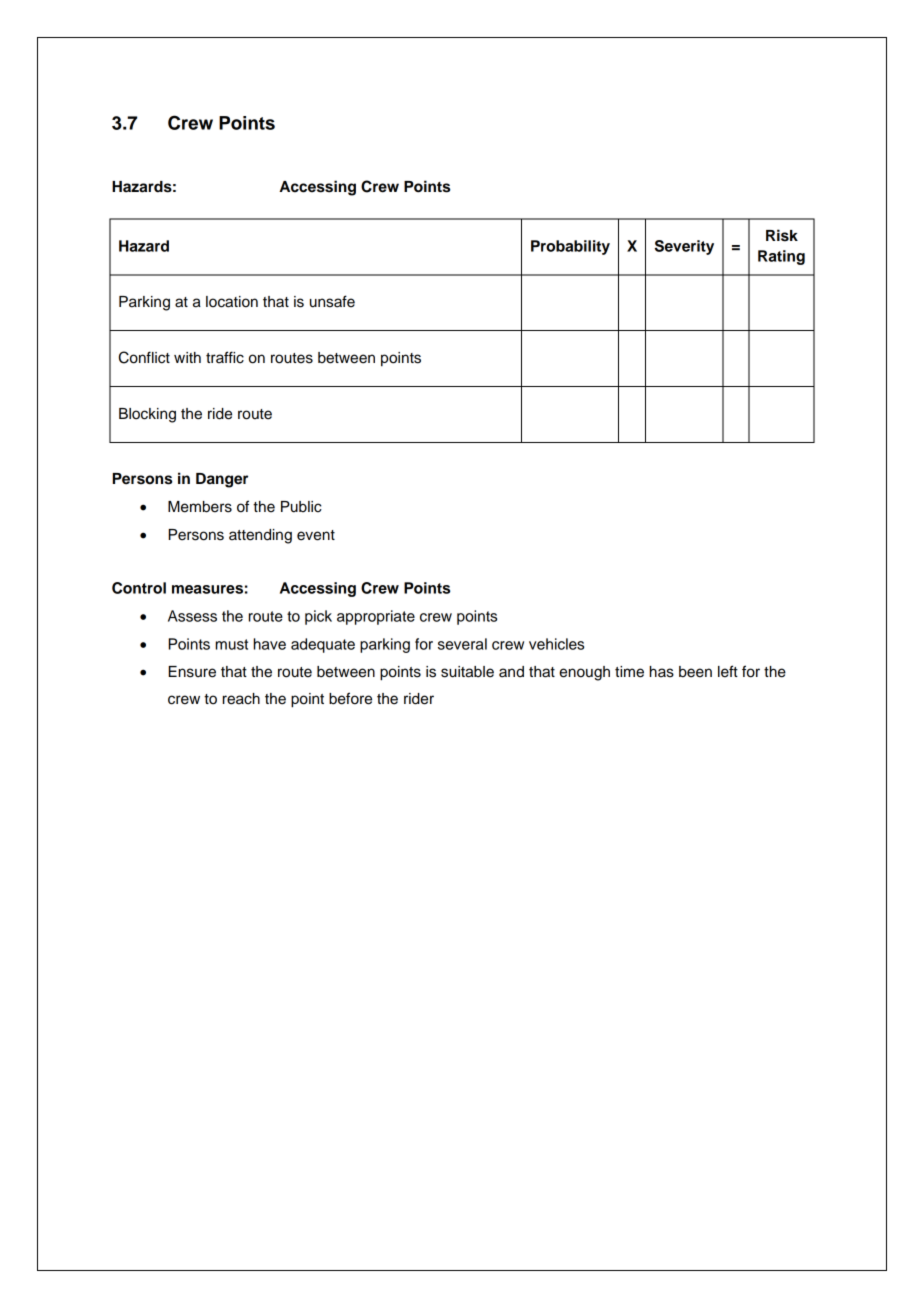  I want to click on attending, so click(260, 536).
